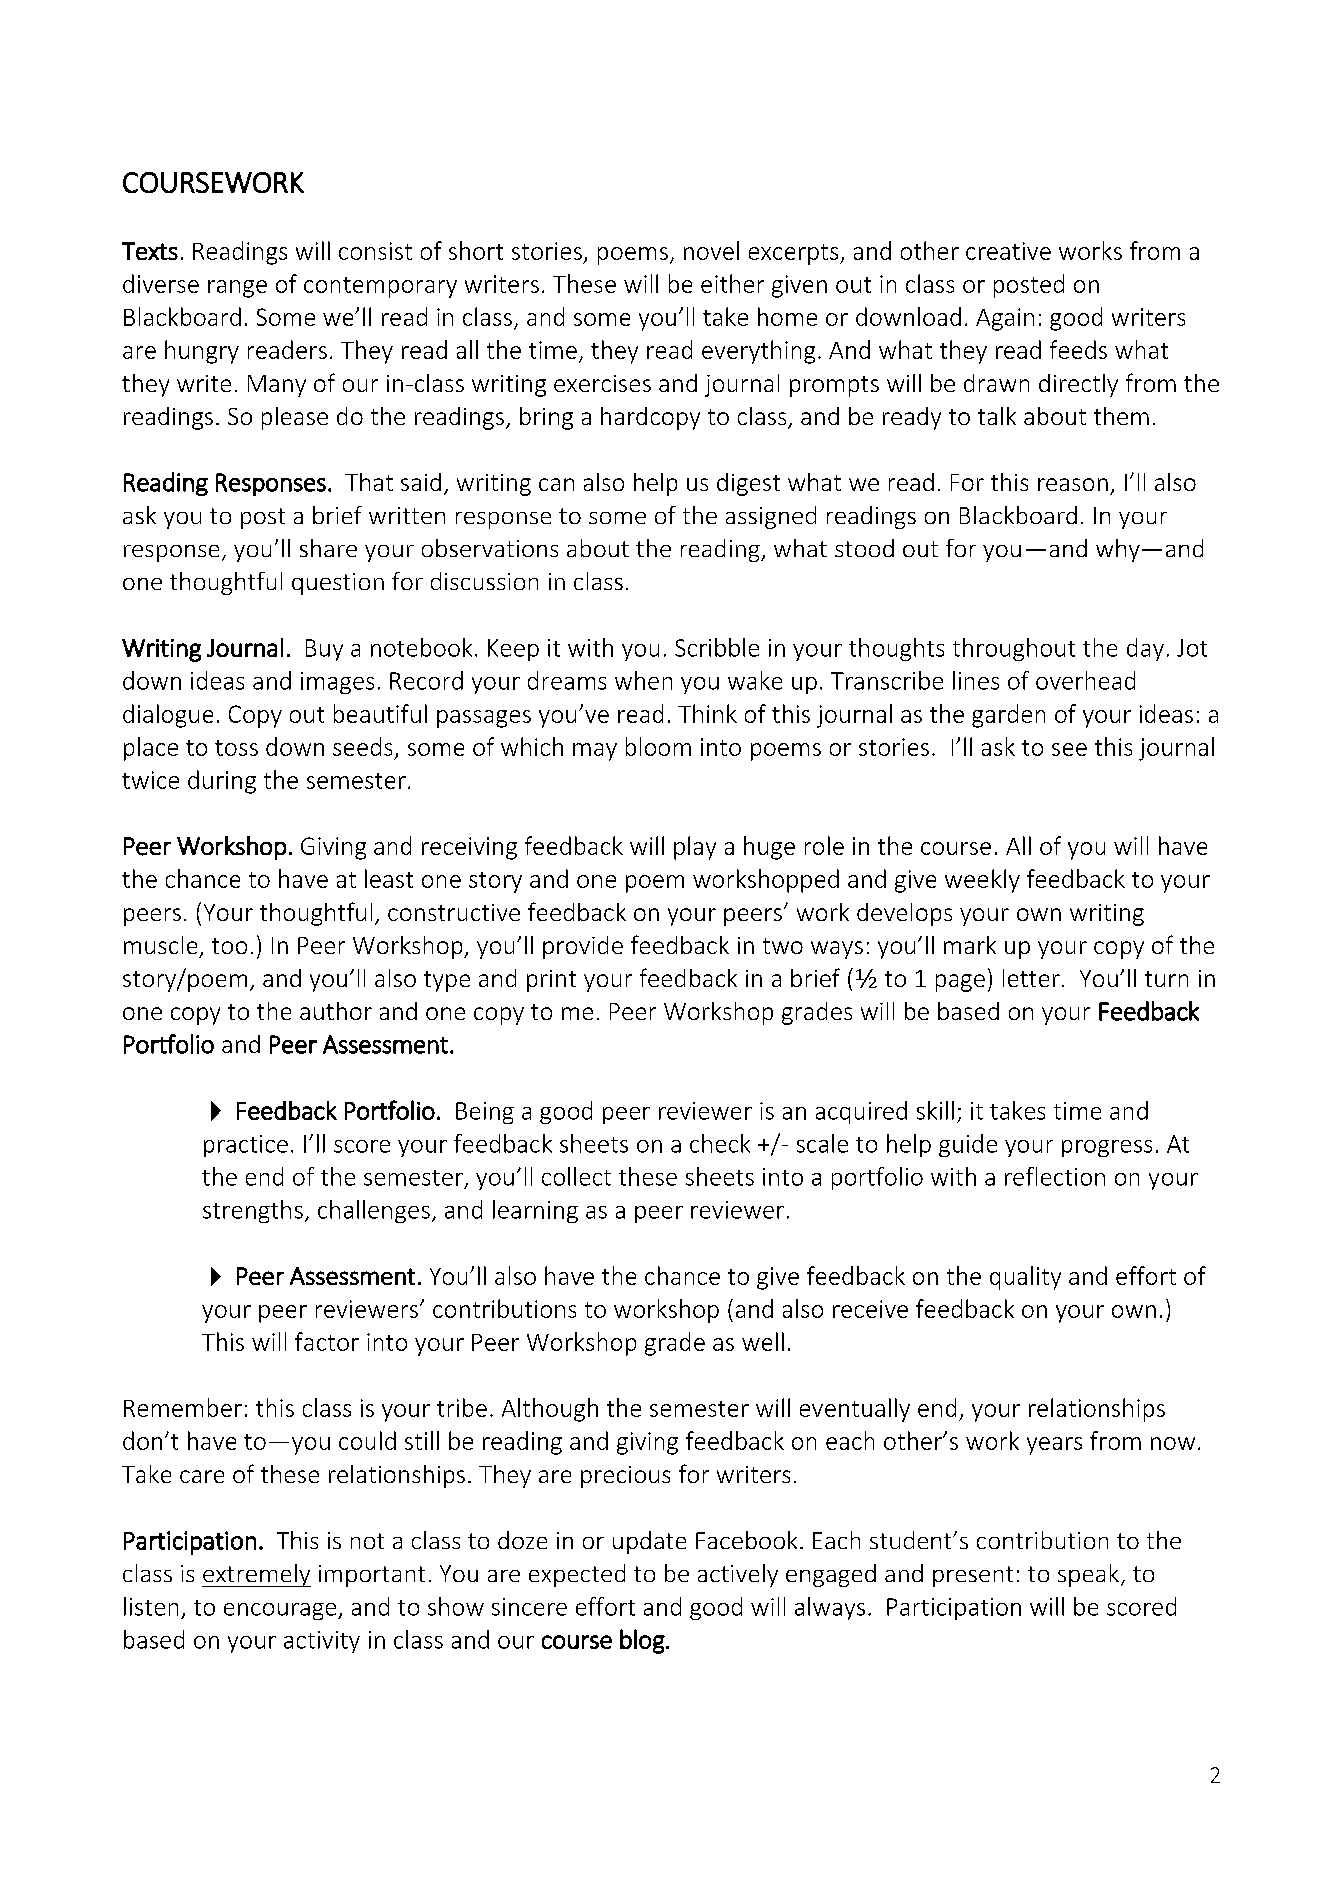  Describe the element at coordinates (643, 1641) in the screenshot. I see `blog` at that location.
